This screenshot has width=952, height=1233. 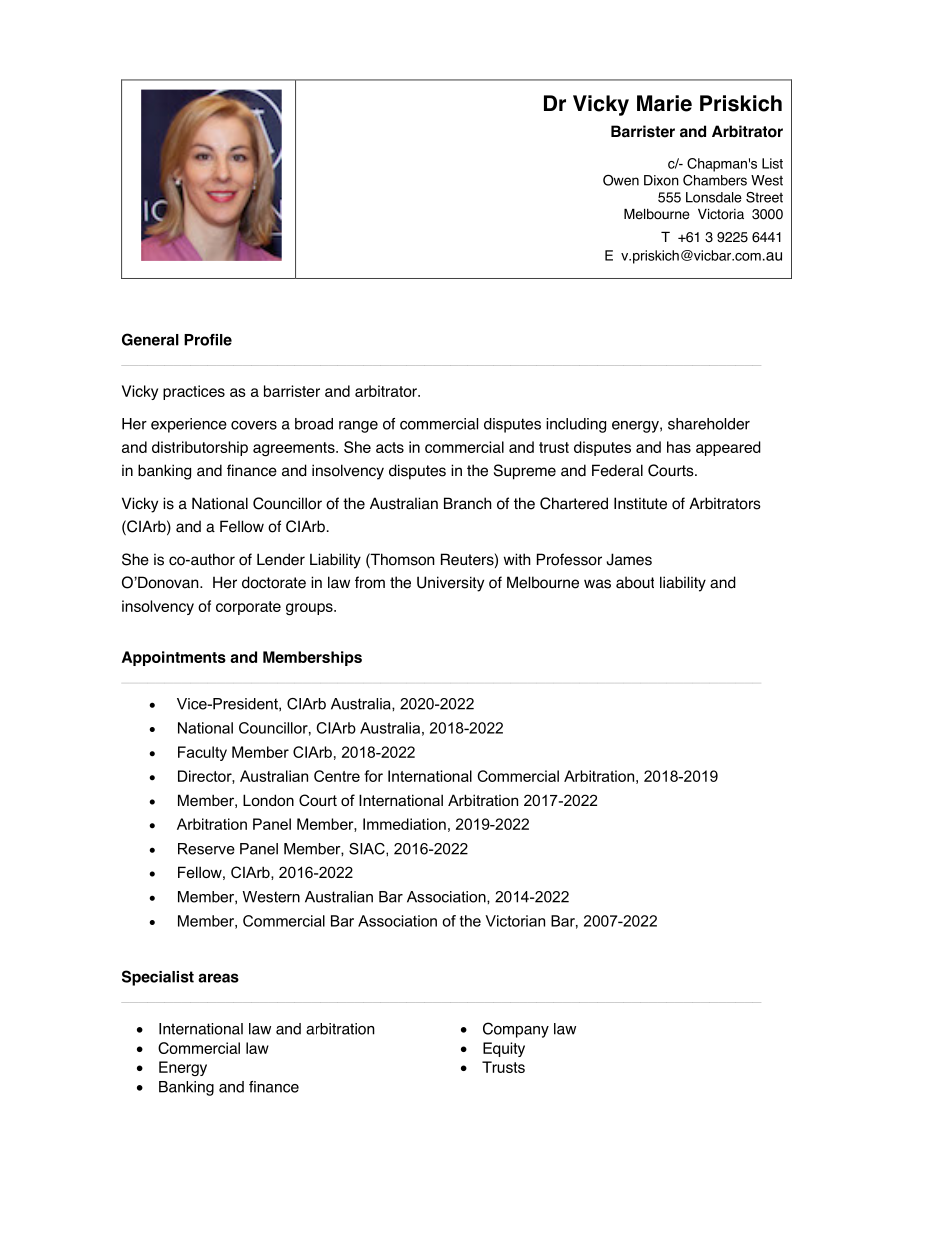 I want to click on Owen, so click(x=621, y=180).
